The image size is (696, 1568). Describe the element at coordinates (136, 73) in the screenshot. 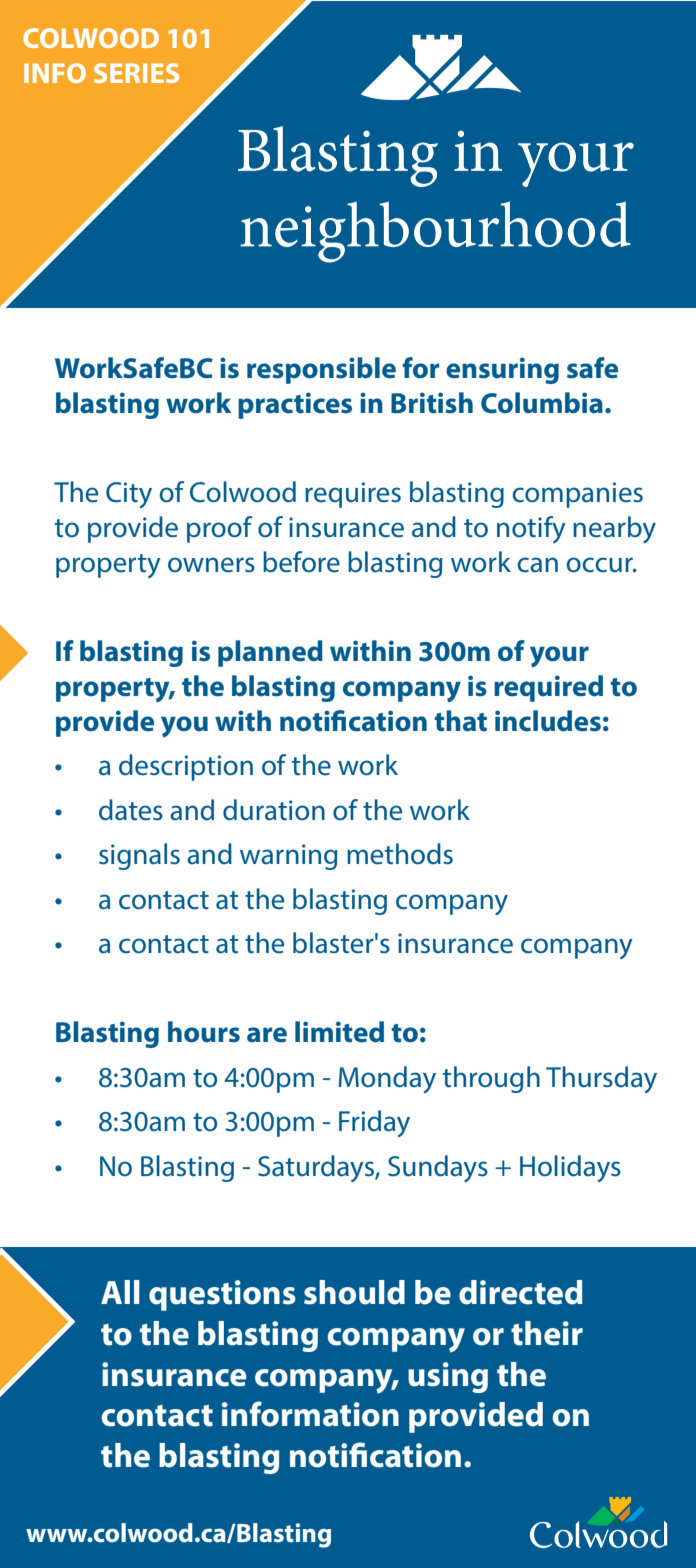

I see `SERIES` at that location.
